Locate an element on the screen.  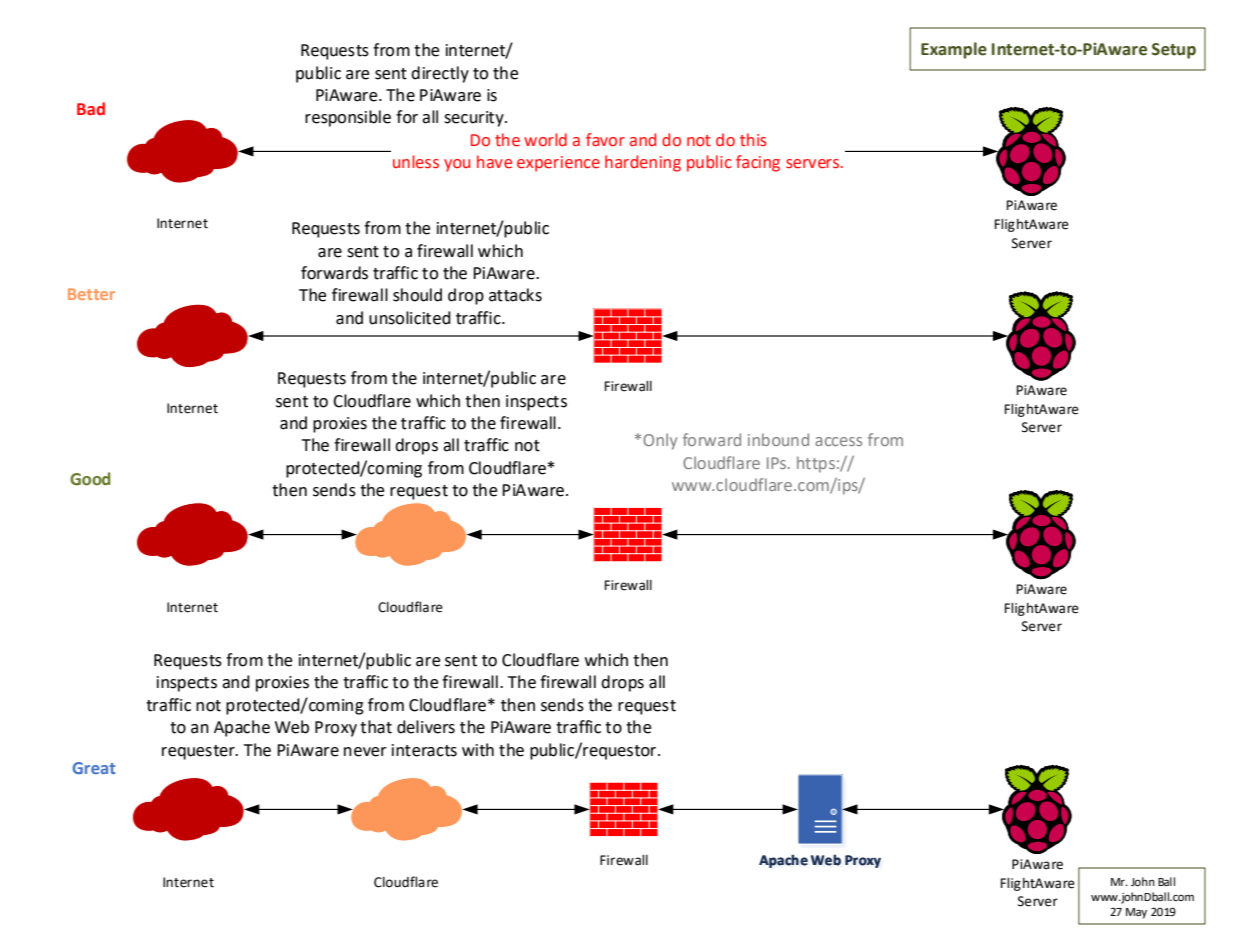
access is located at coordinates (838, 441).
